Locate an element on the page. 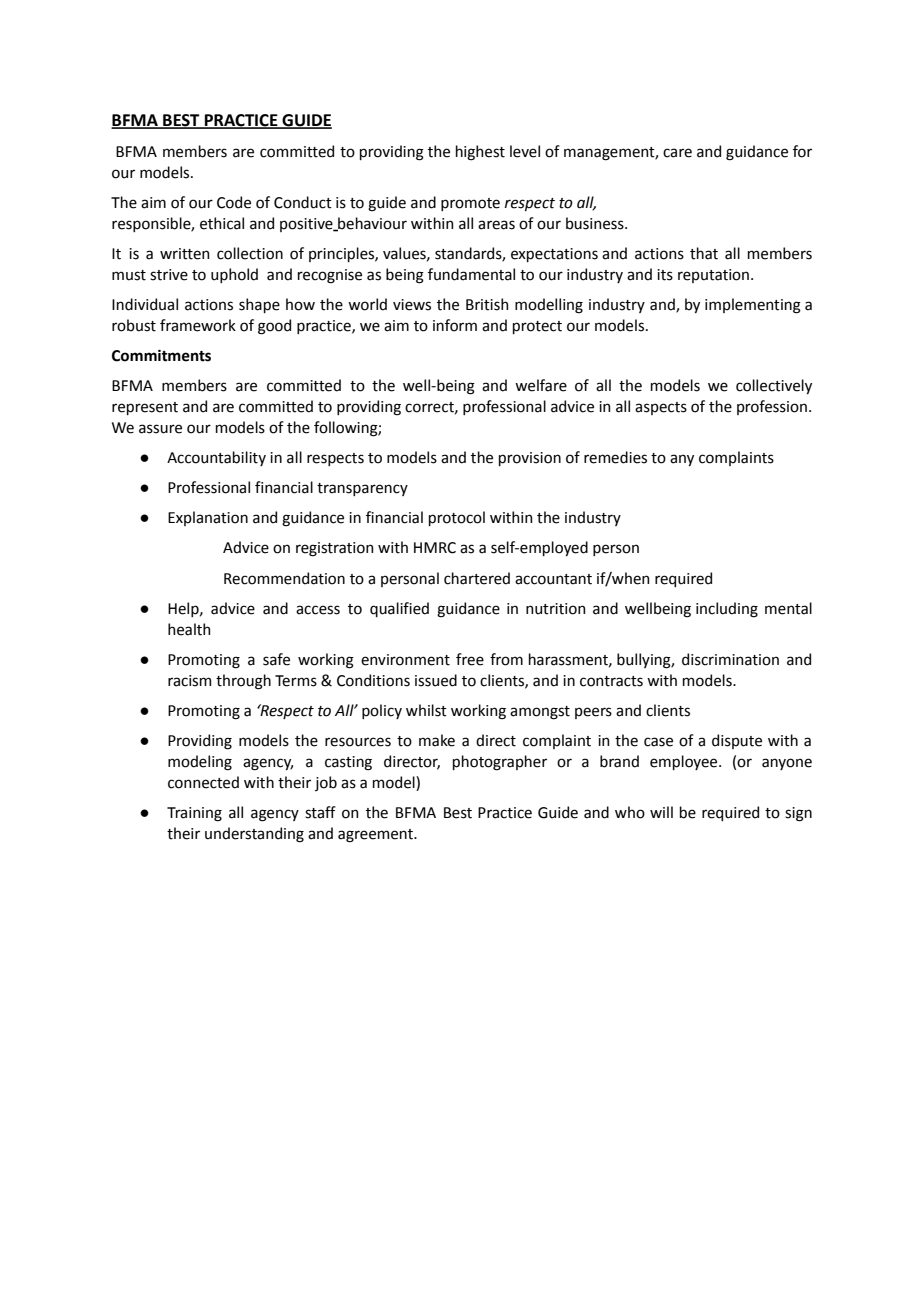 This document has width=924, height=1307. protocol is located at coordinates (457, 518).
